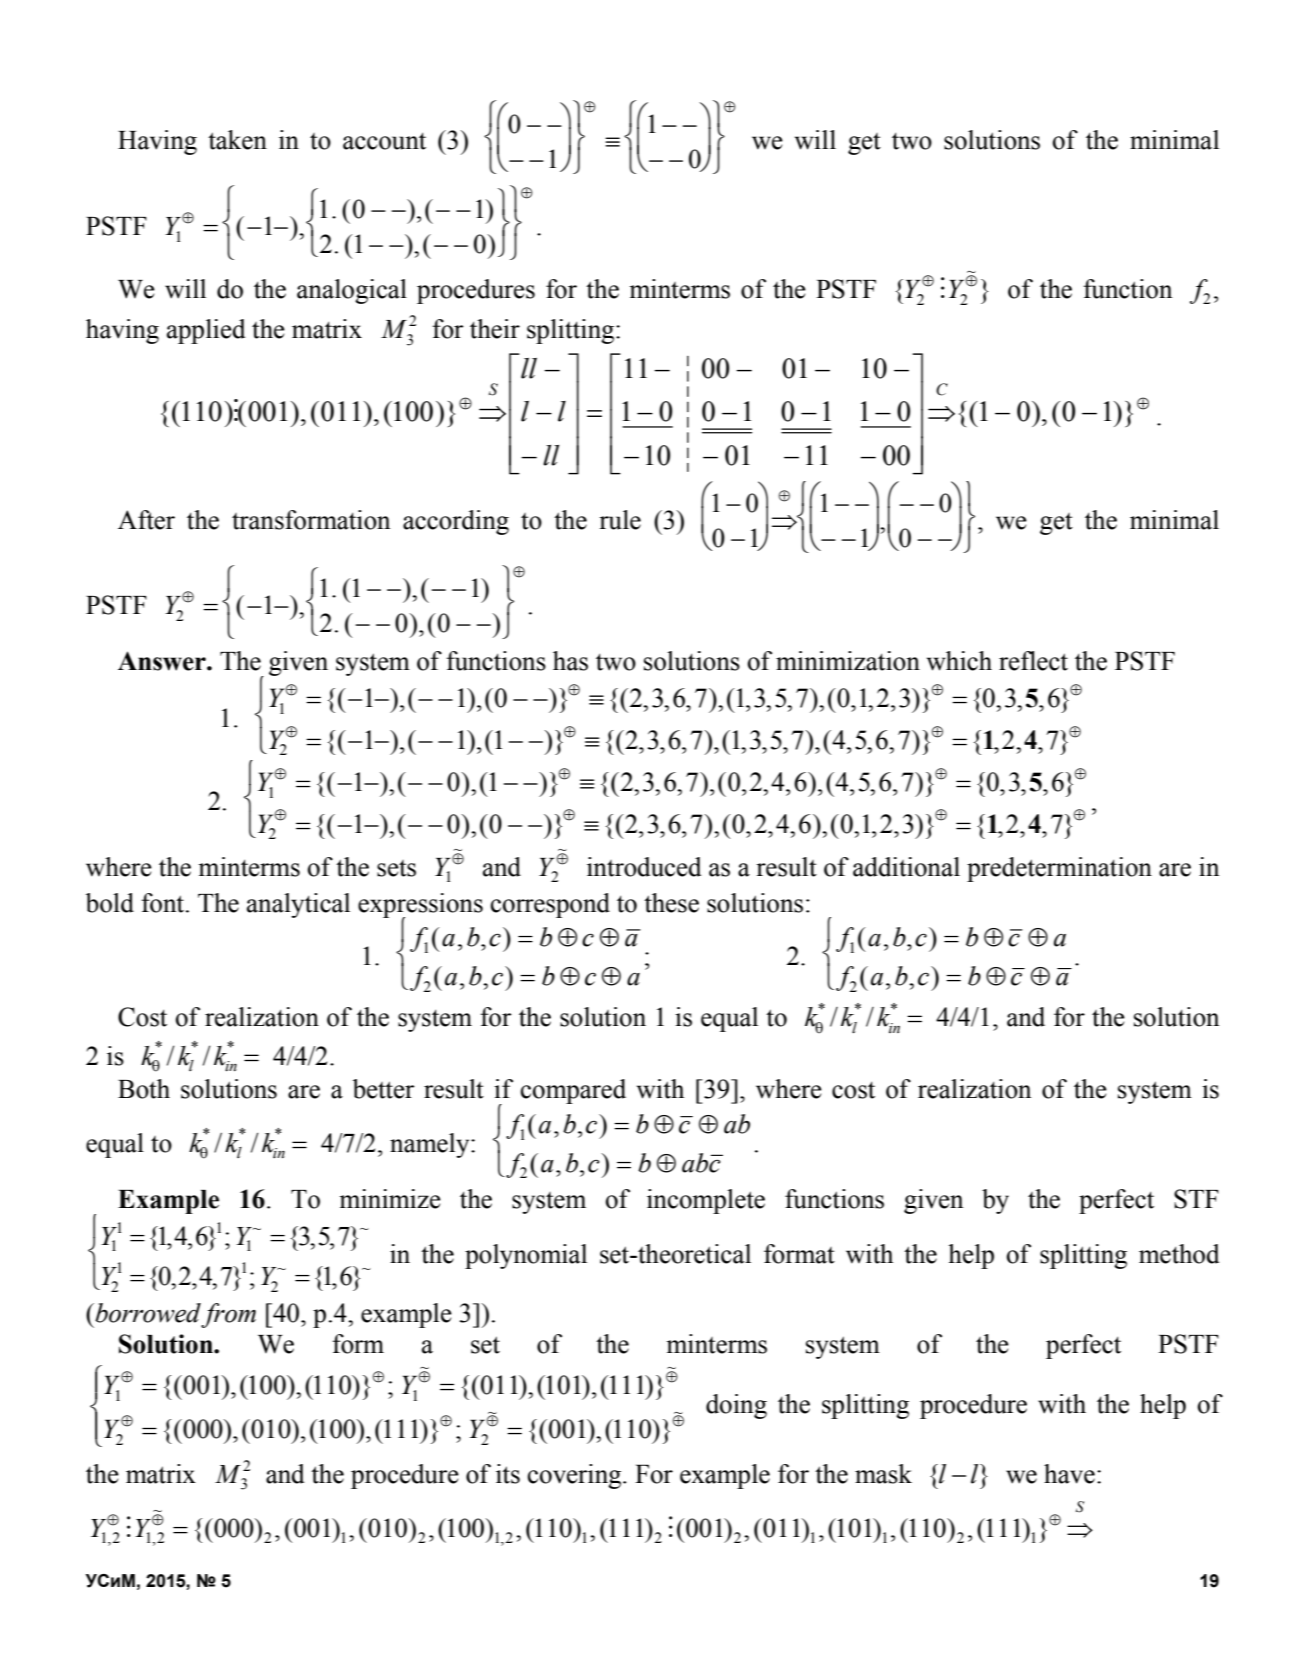 This image has width=1305, height=1655. Describe the element at coordinates (576, 1476) in the image. I see `covering` at that location.
